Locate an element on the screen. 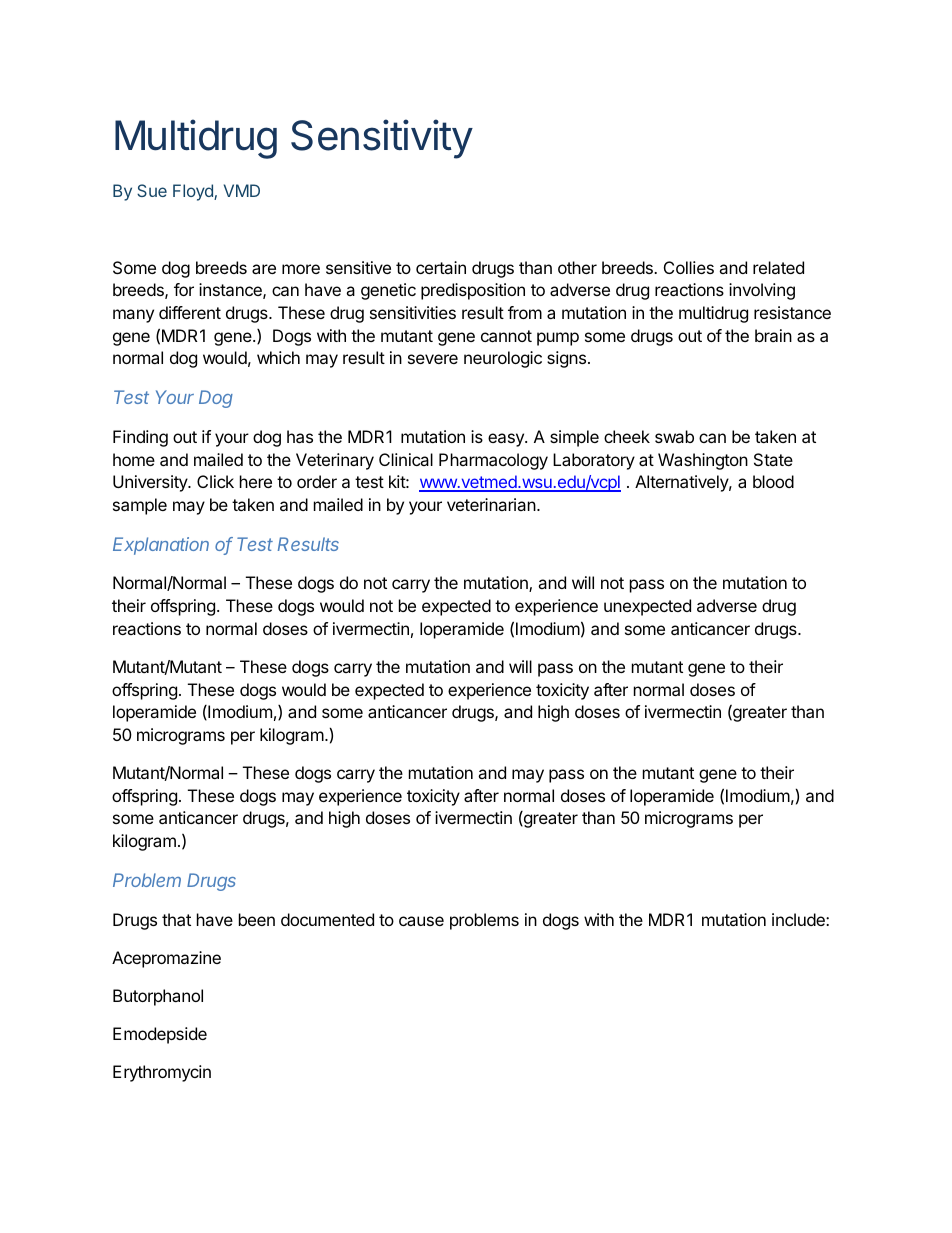 The image size is (952, 1233). cause is located at coordinates (421, 921).
